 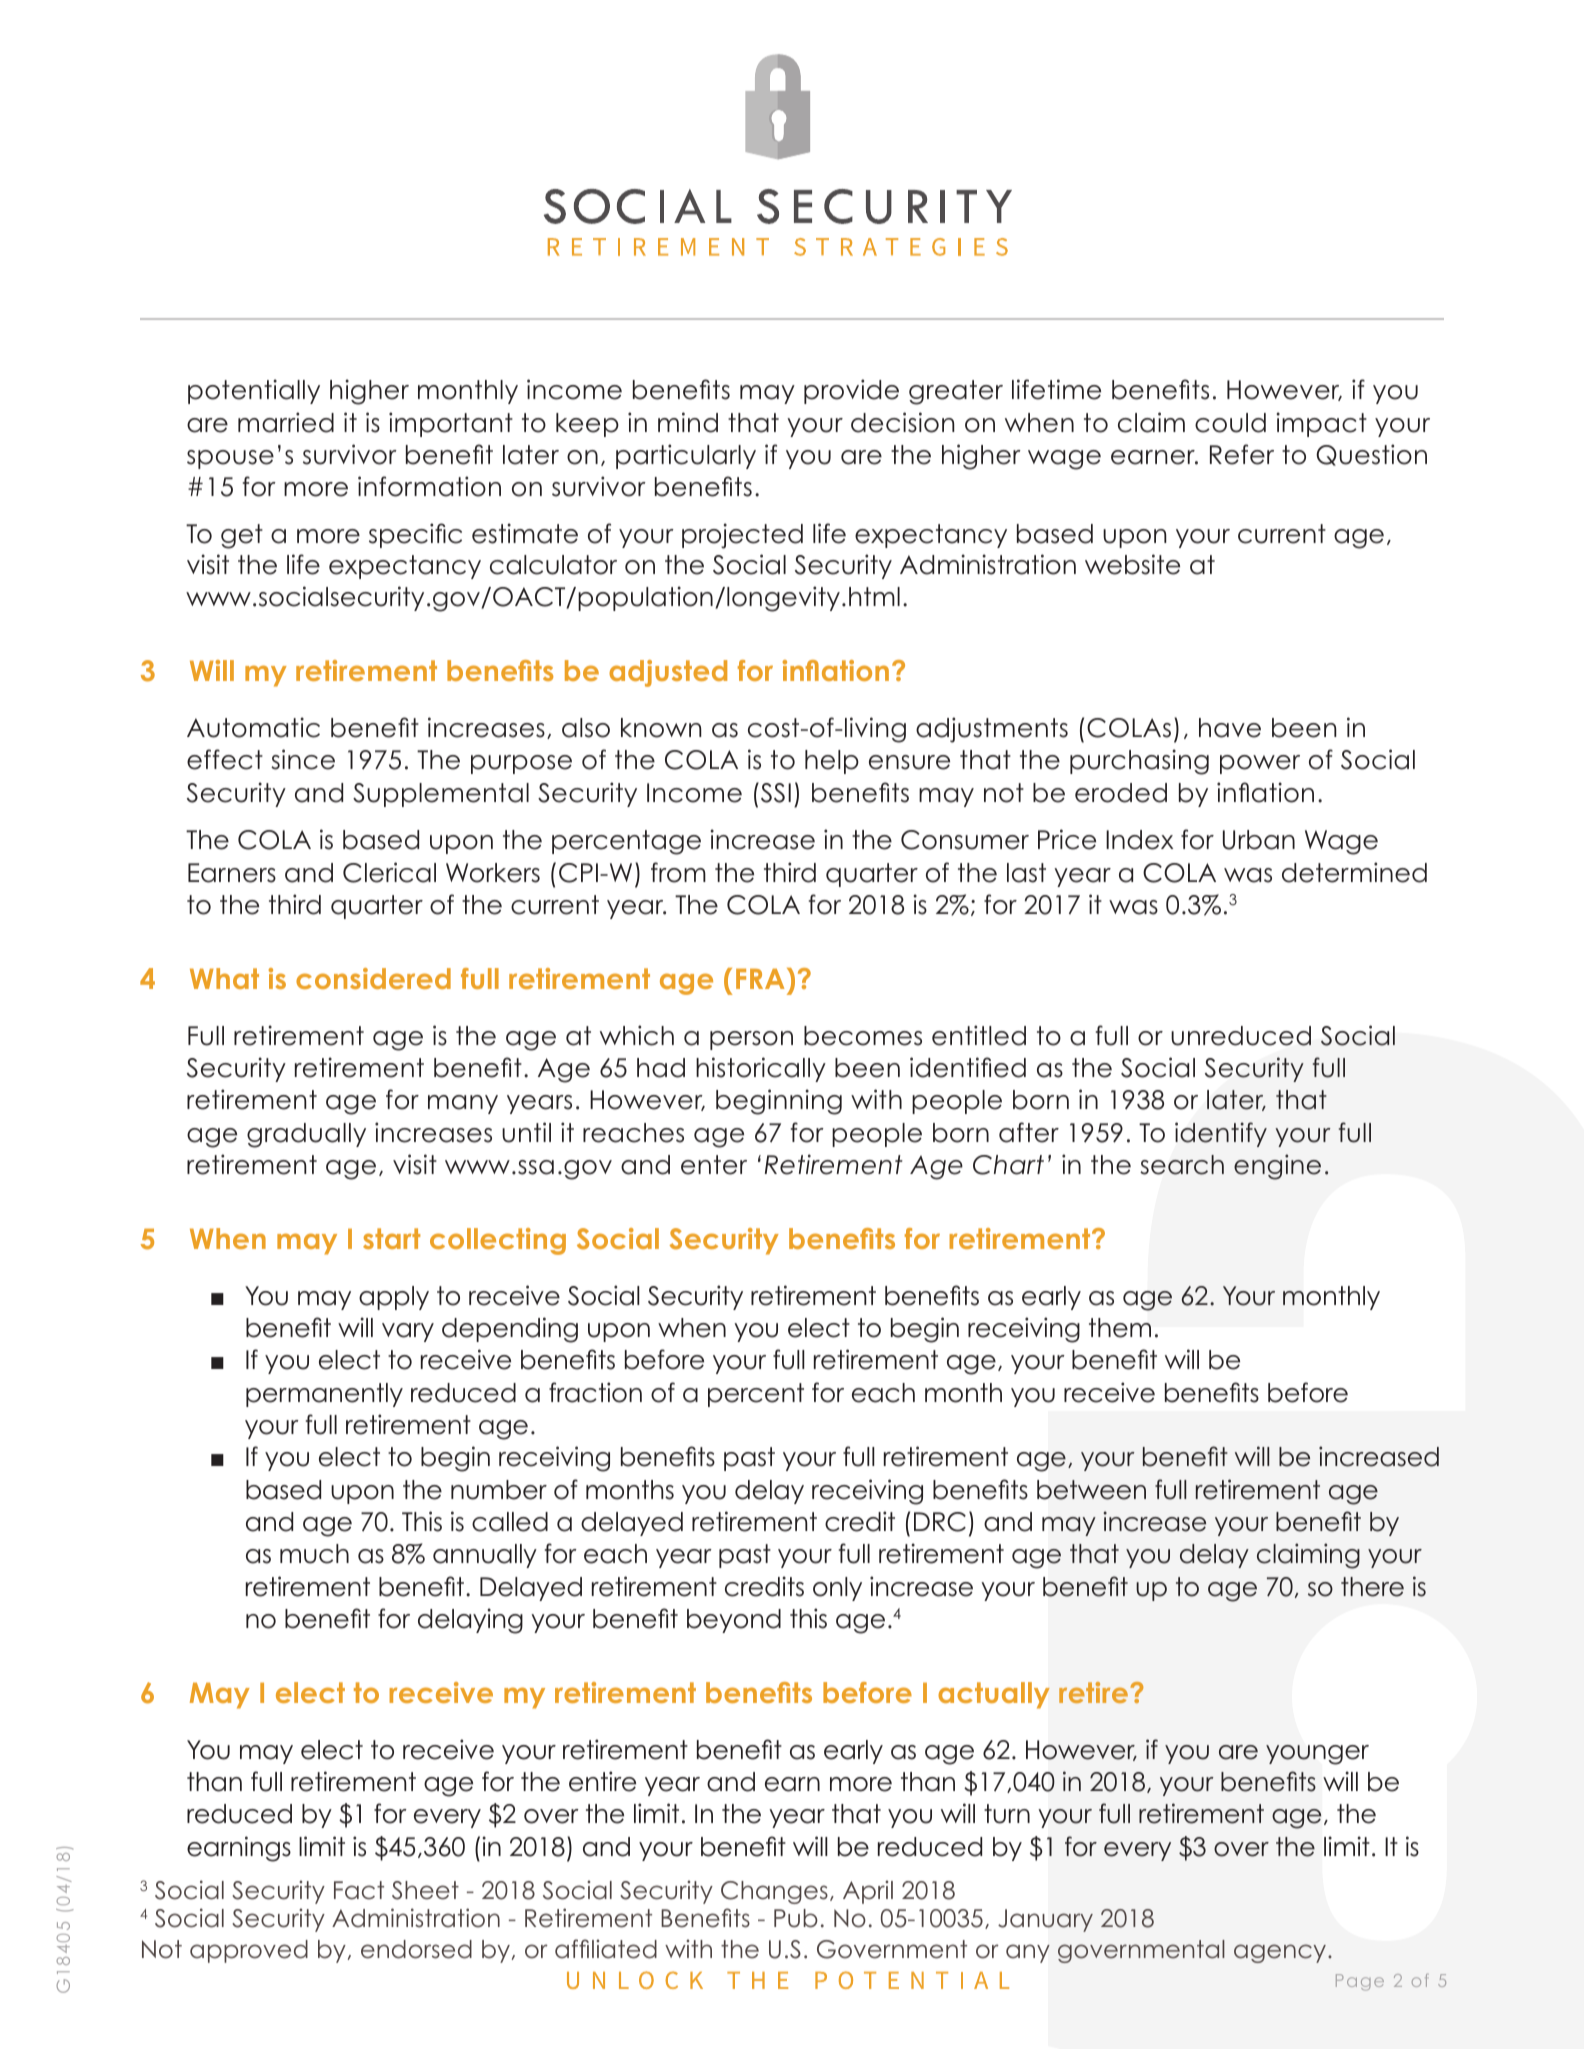 I want to click on endorsed, so click(x=416, y=1949).
